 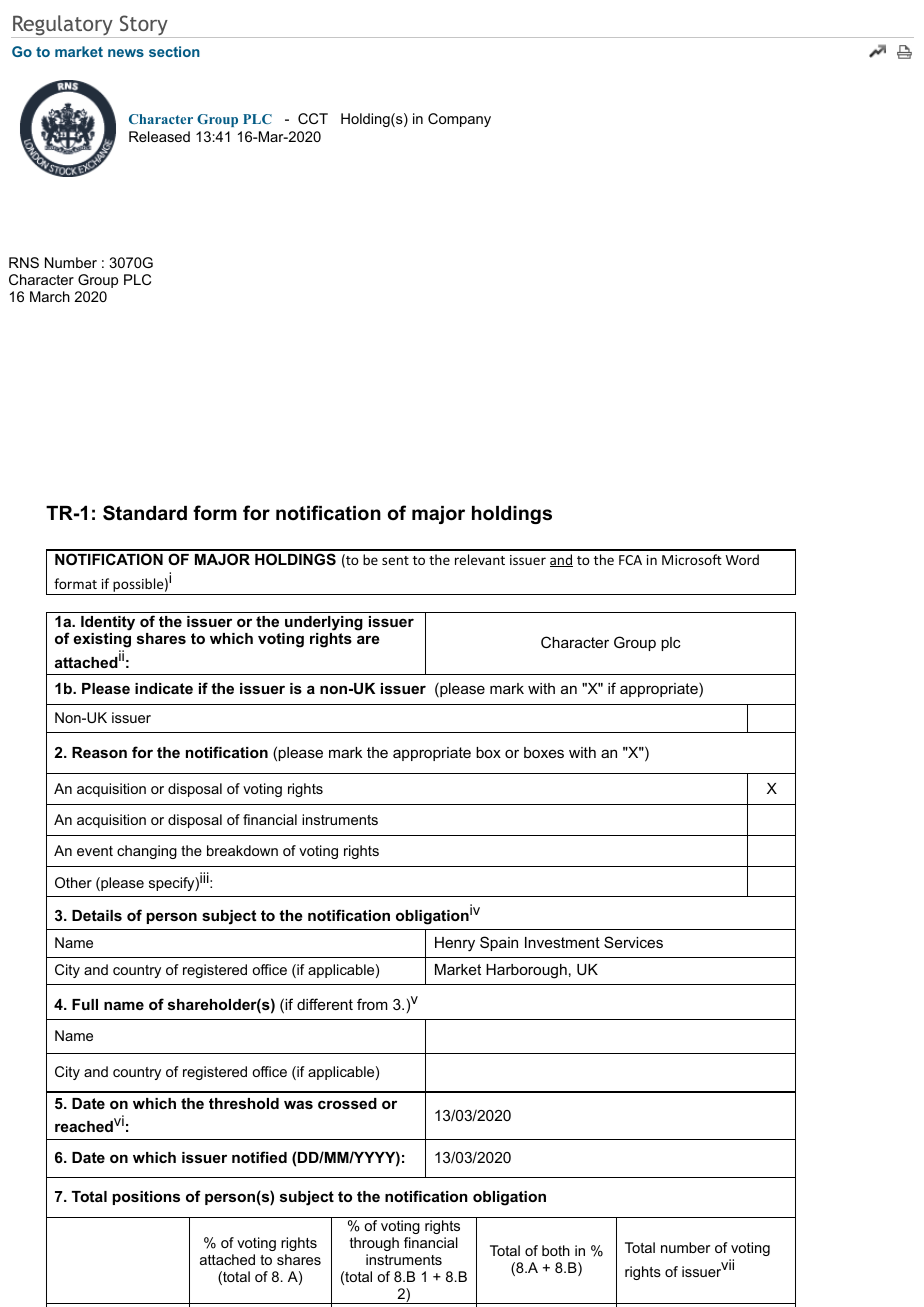 What do you see at coordinates (459, 120) in the page?
I see `Company` at bounding box center [459, 120].
